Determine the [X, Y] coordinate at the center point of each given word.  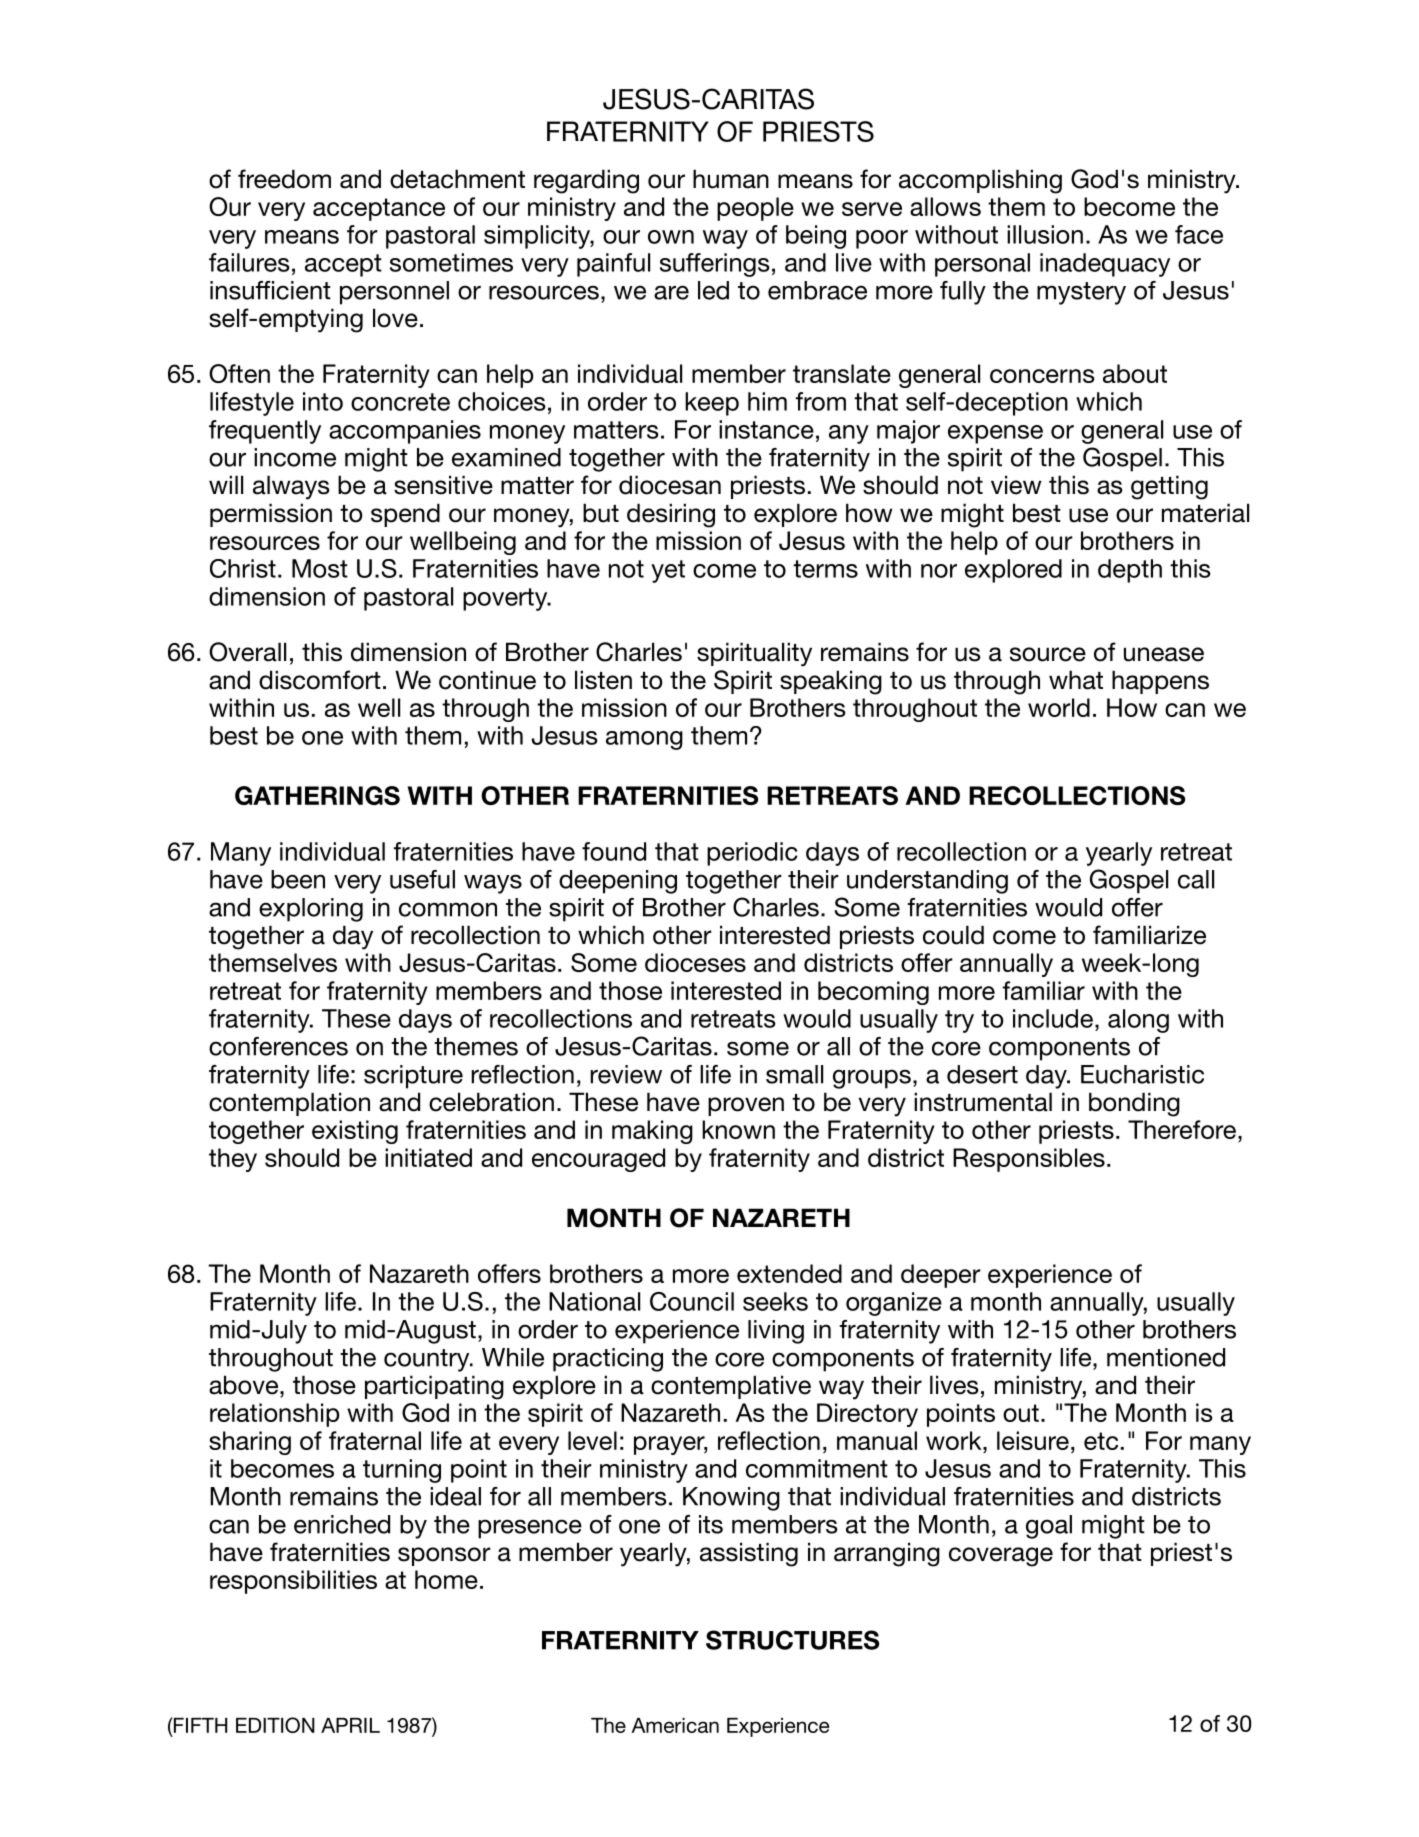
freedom [284, 179]
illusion [1045, 234]
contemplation [289, 1104]
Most [320, 568]
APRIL [350, 1725]
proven [746, 1106]
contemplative [731, 1387]
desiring [671, 515]
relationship [274, 1415]
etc [1101, 1441]
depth [1130, 571]
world [1059, 707]
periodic [752, 854]
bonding [1134, 1104]
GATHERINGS [317, 795]
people [755, 209]
